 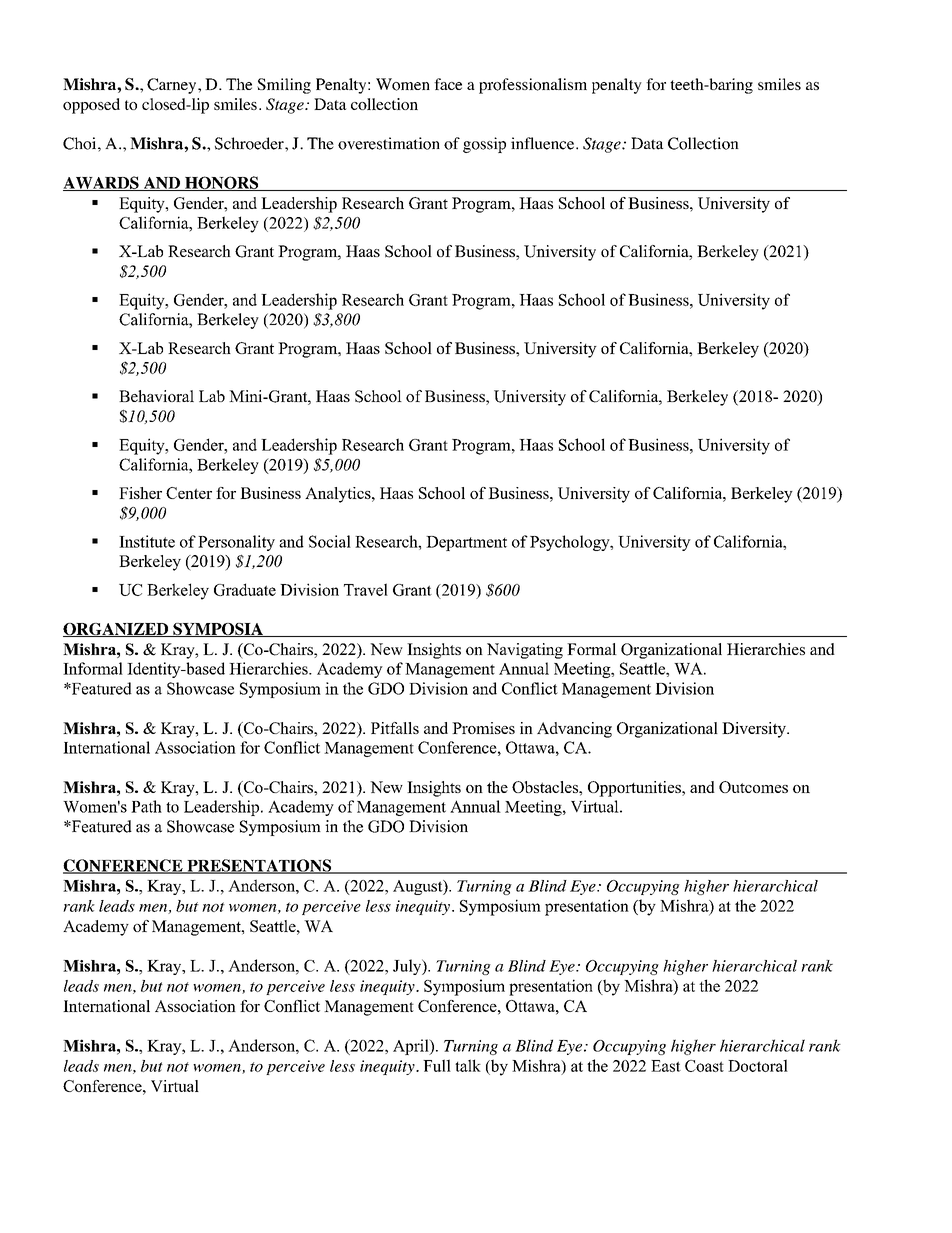 I want to click on Carney, so click(x=173, y=86).
